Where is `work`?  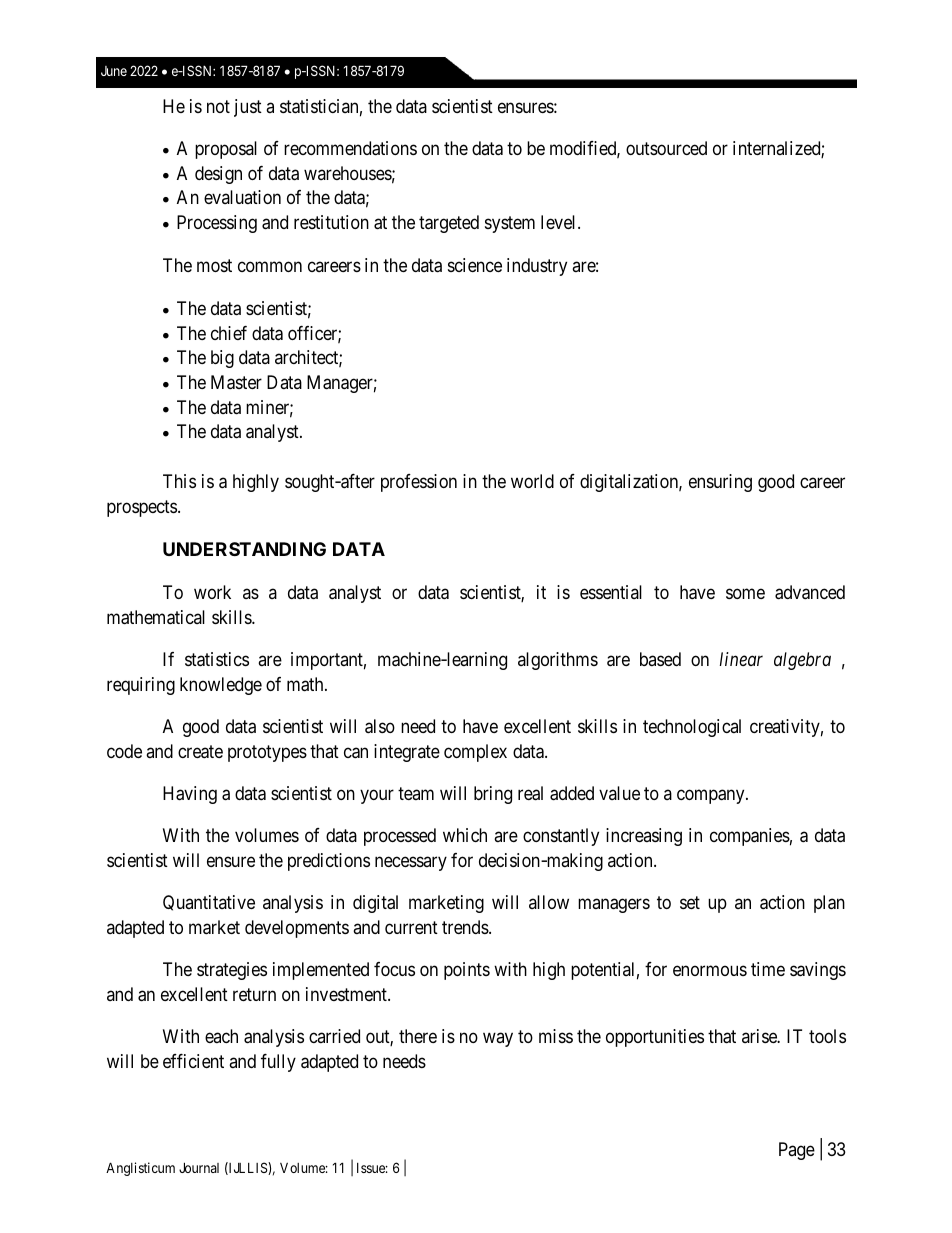
work is located at coordinates (212, 592).
